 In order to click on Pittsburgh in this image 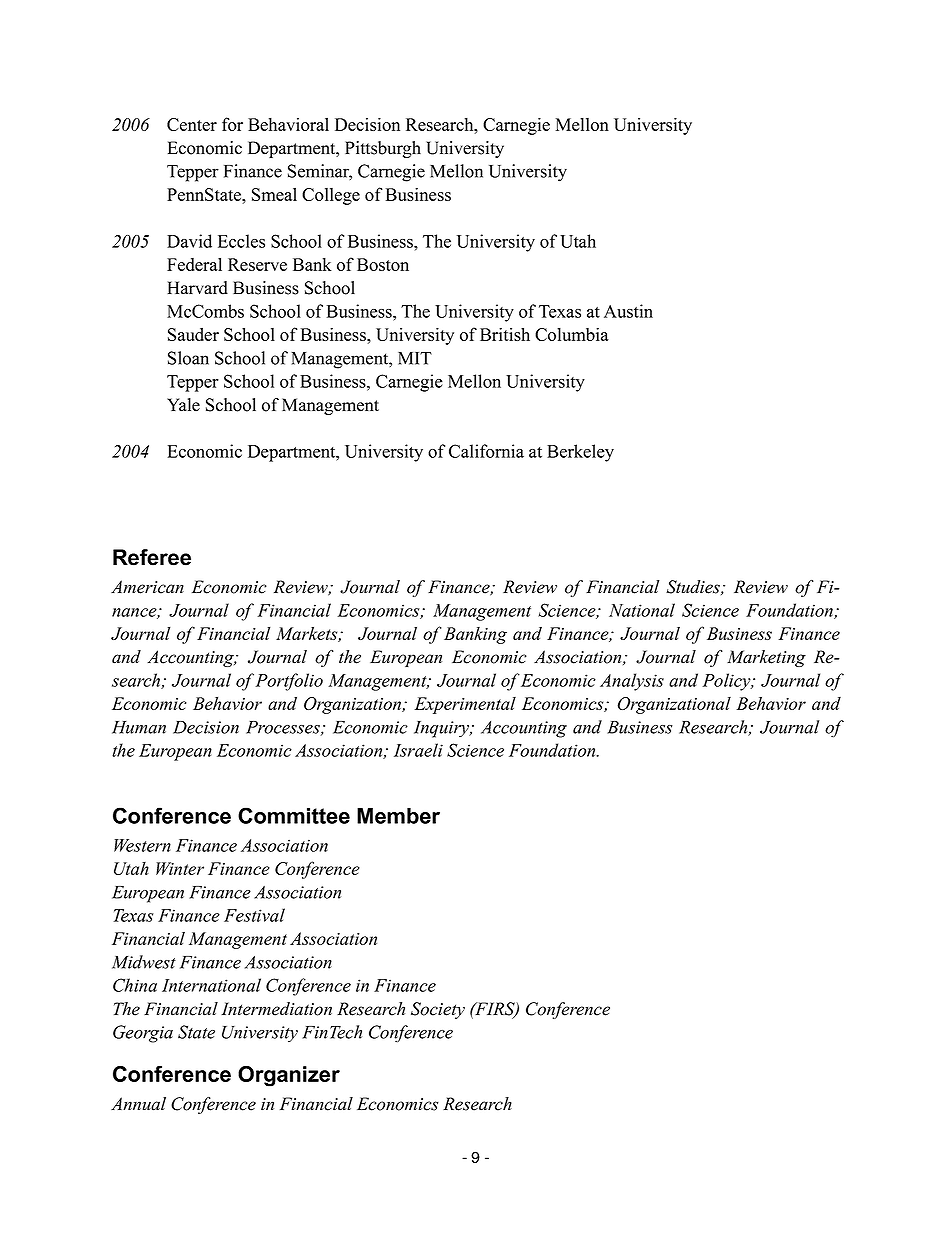, I will do `click(383, 149)`.
